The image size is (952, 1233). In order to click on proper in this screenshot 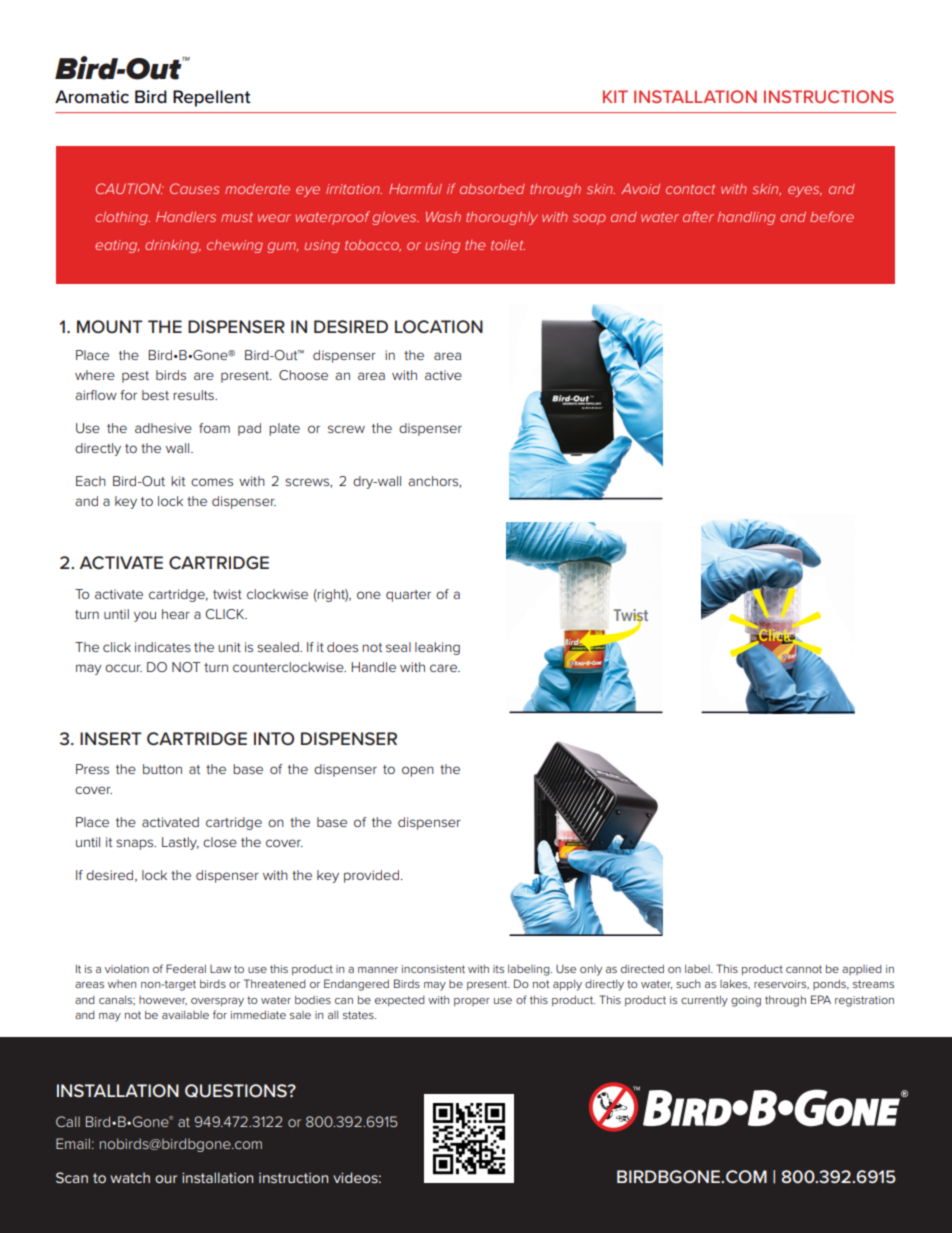, I will do `click(472, 1002)`.
